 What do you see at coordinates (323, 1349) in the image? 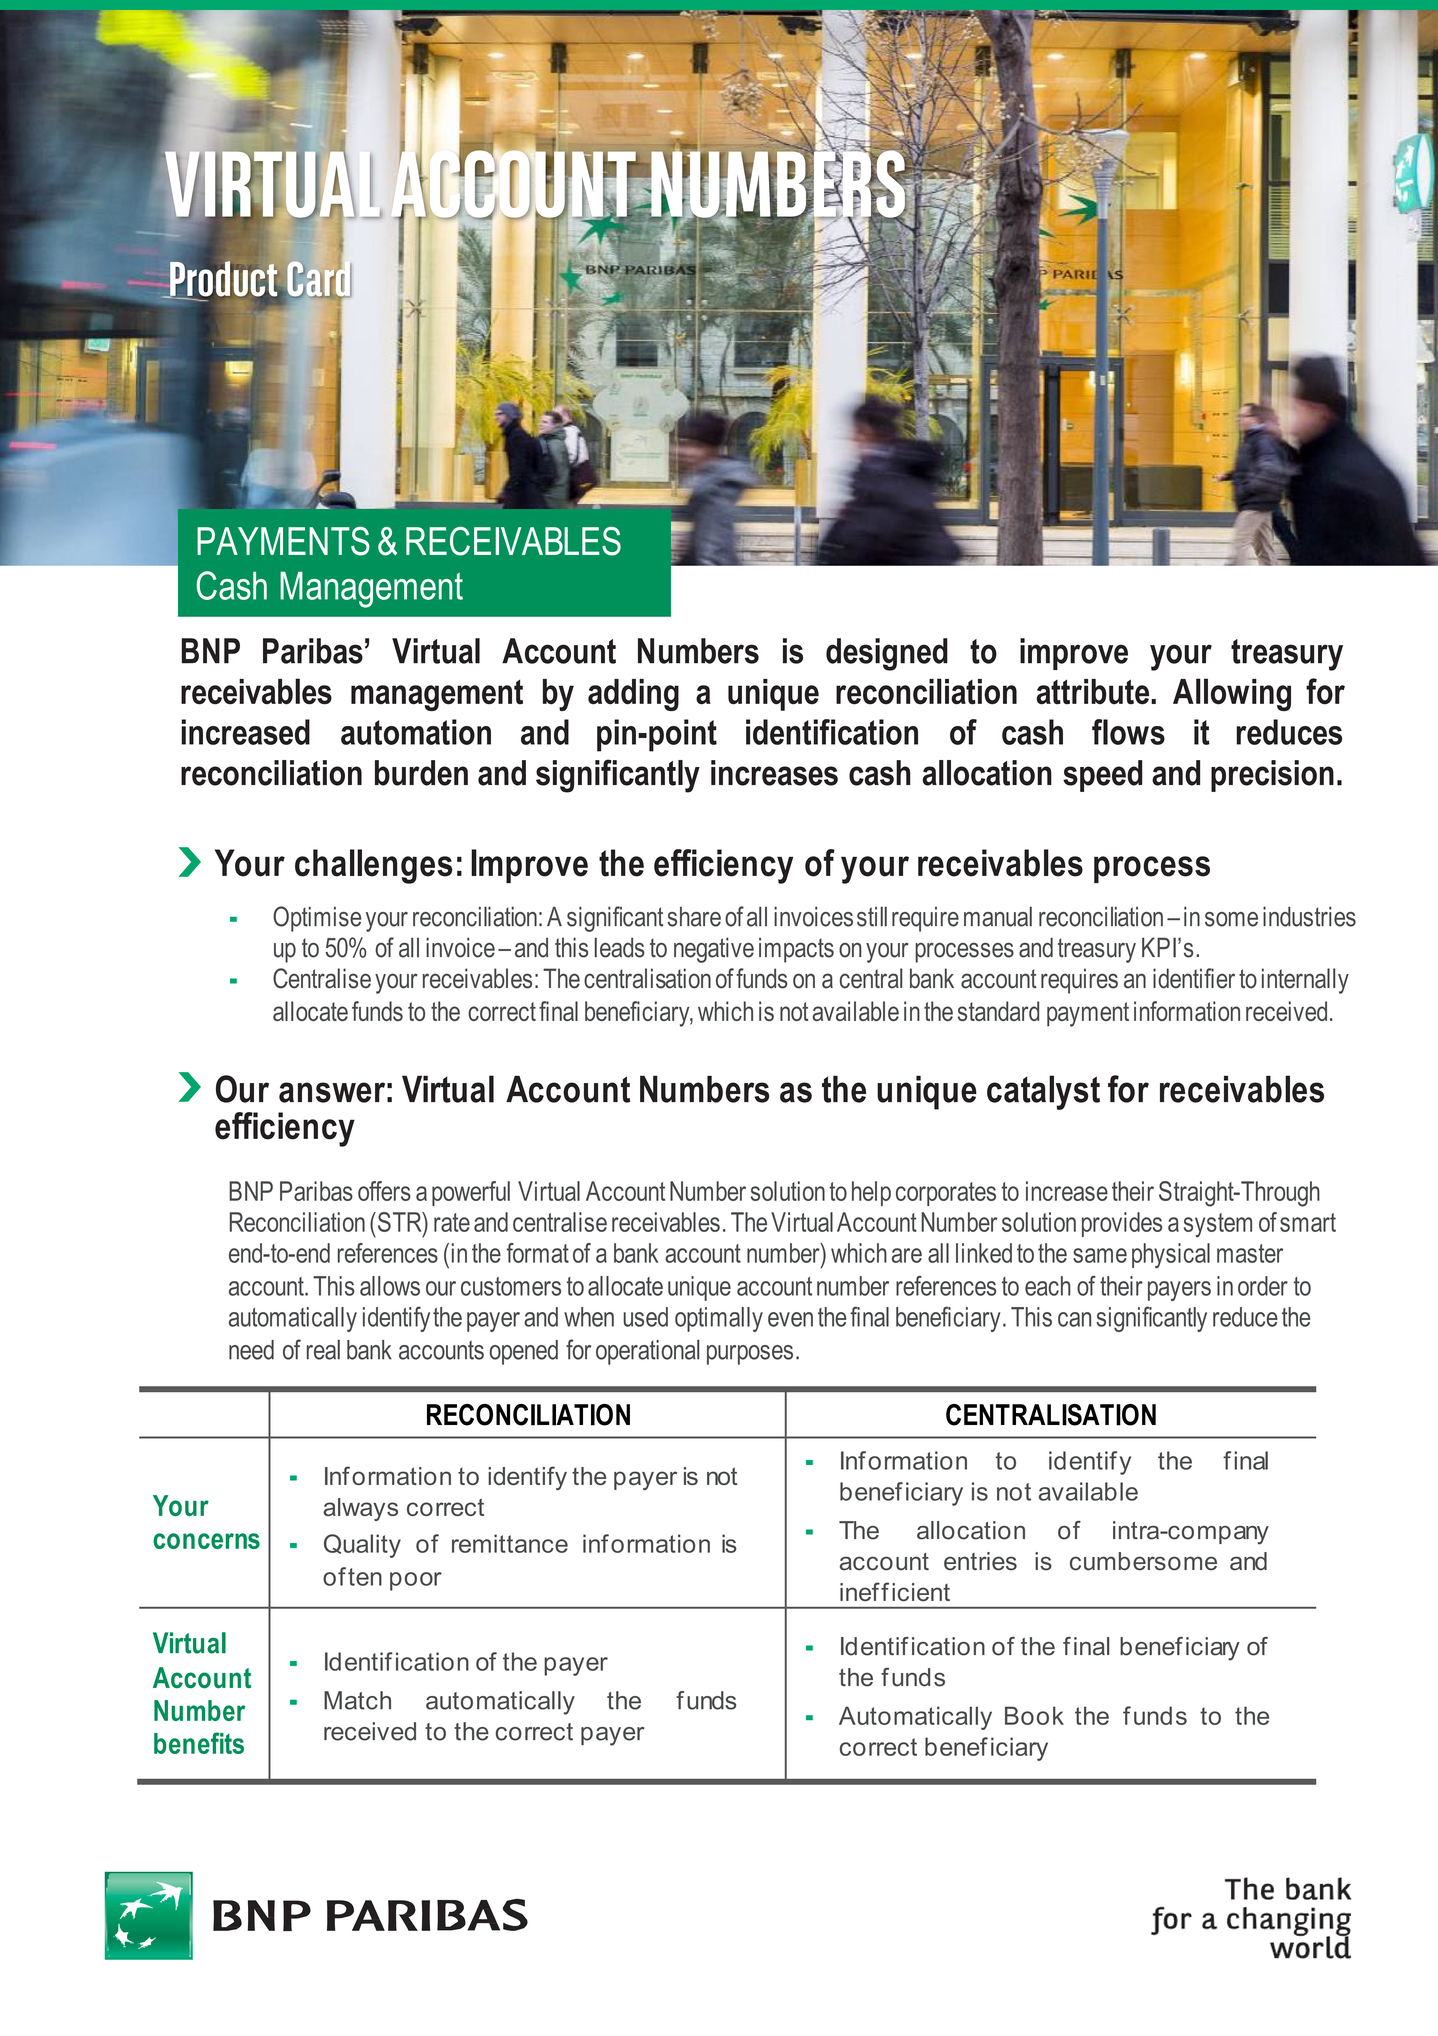
I see `real` at bounding box center [323, 1349].
